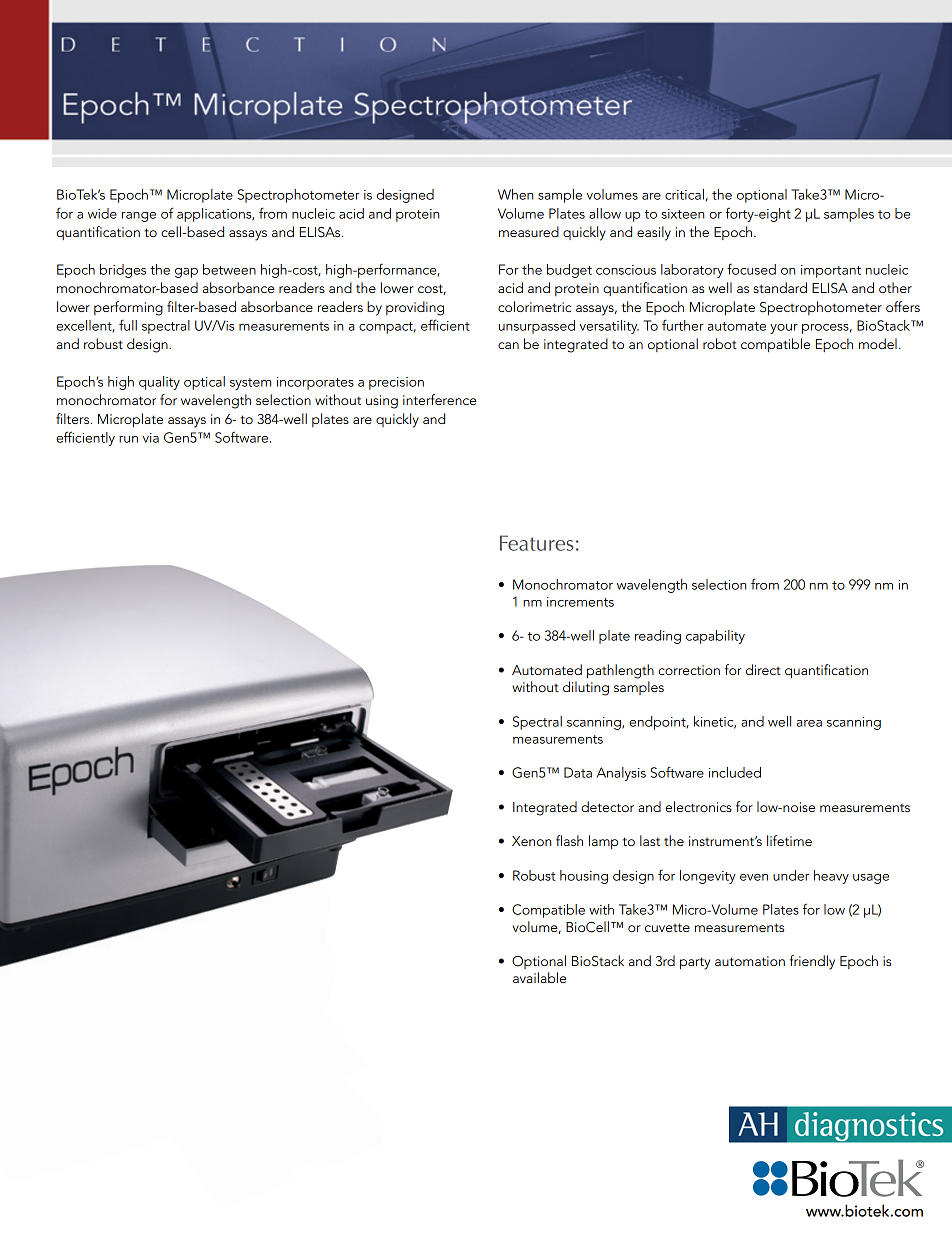 The width and height of the screenshot is (952, 1233). Describe the element at coordinates (667, 927) in the screenshot. I see `cuvette` at that location.
